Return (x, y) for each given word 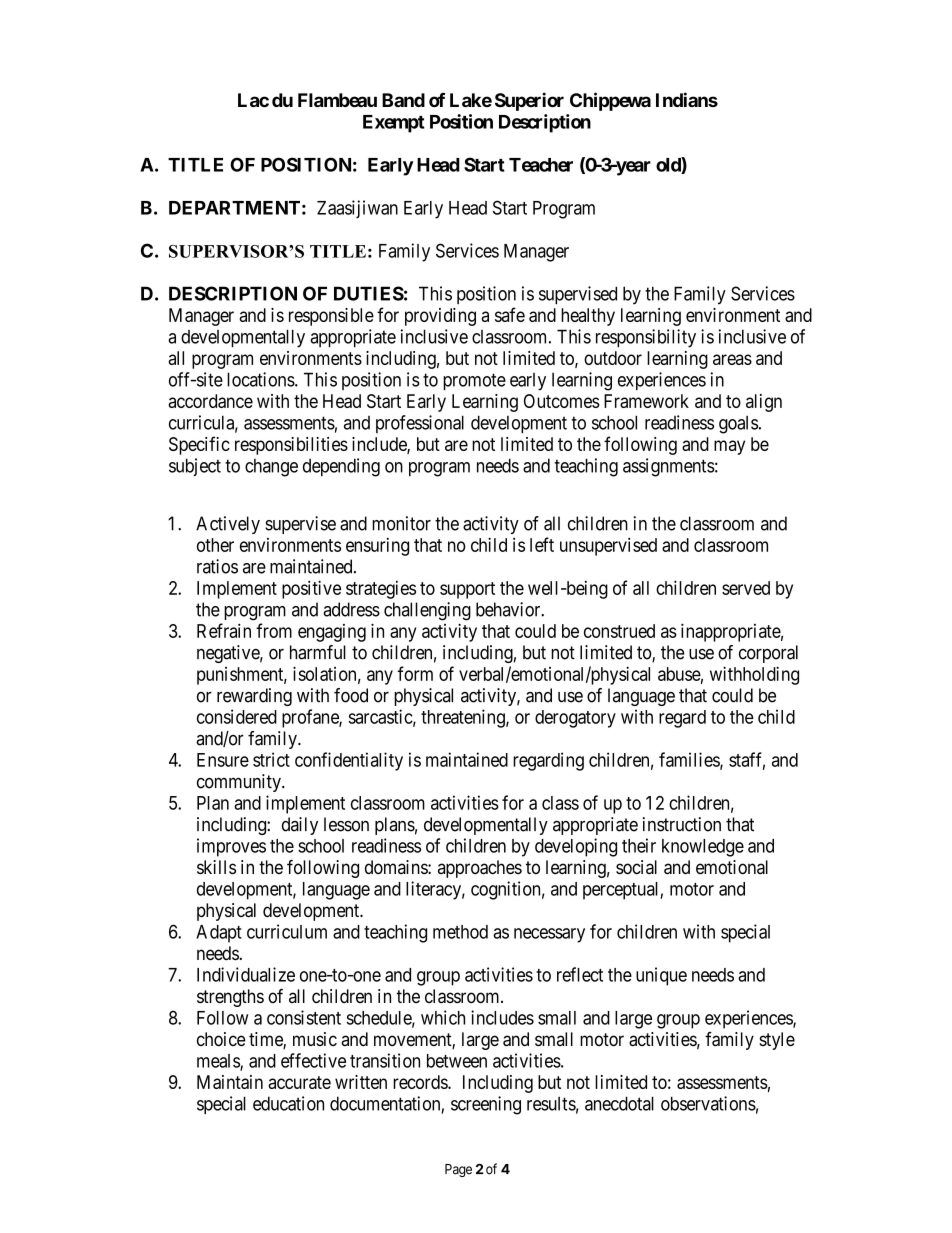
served (746, 588)
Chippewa (610, 101)
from (274, 630)
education (288, 1103)
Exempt (394, 124)
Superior (529, 101)
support (467, 590)
